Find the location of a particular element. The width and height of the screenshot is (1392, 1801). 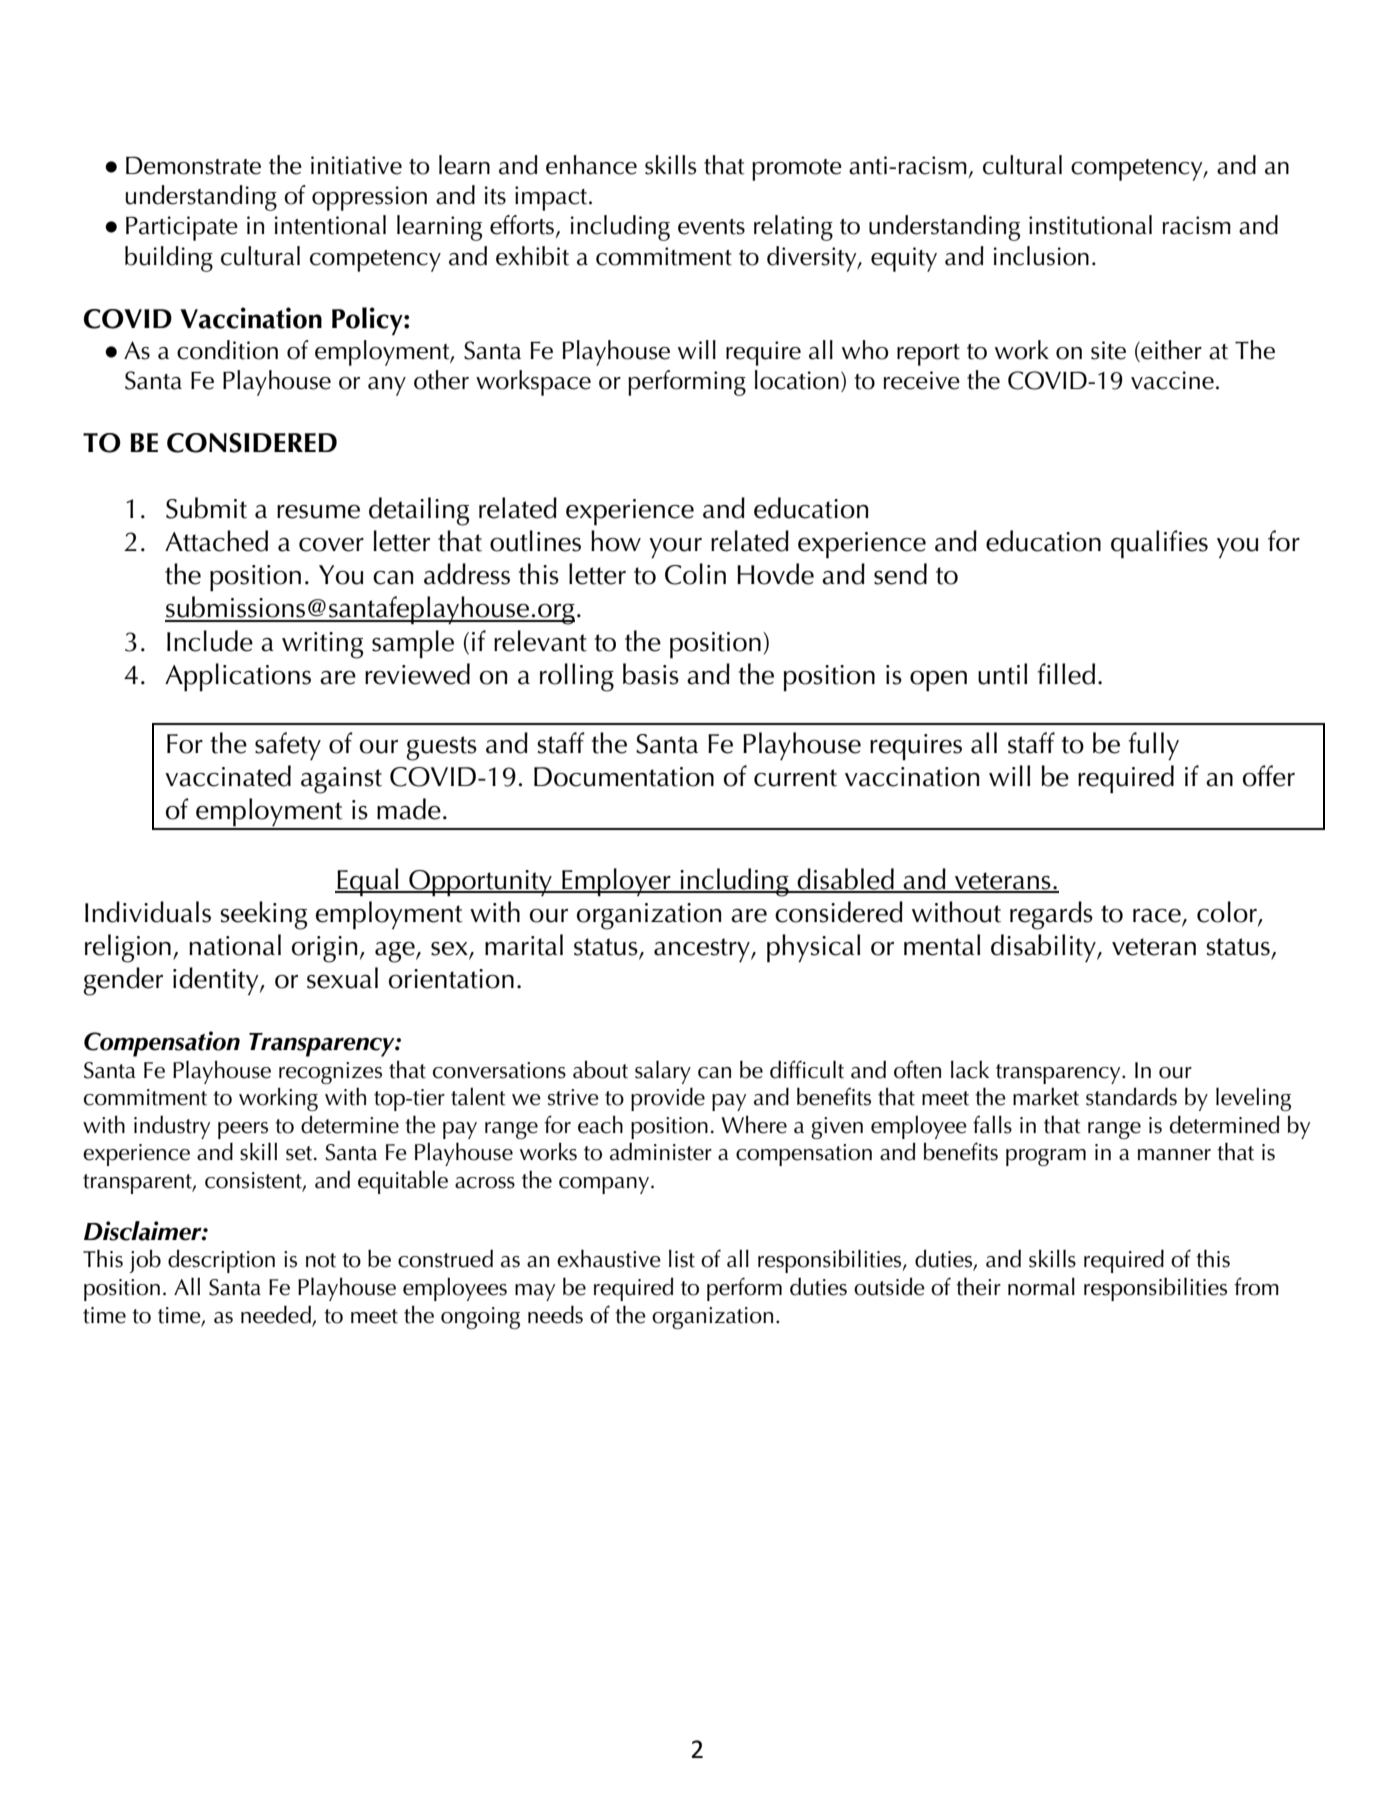

safety is located at coordinates (288, 746).
